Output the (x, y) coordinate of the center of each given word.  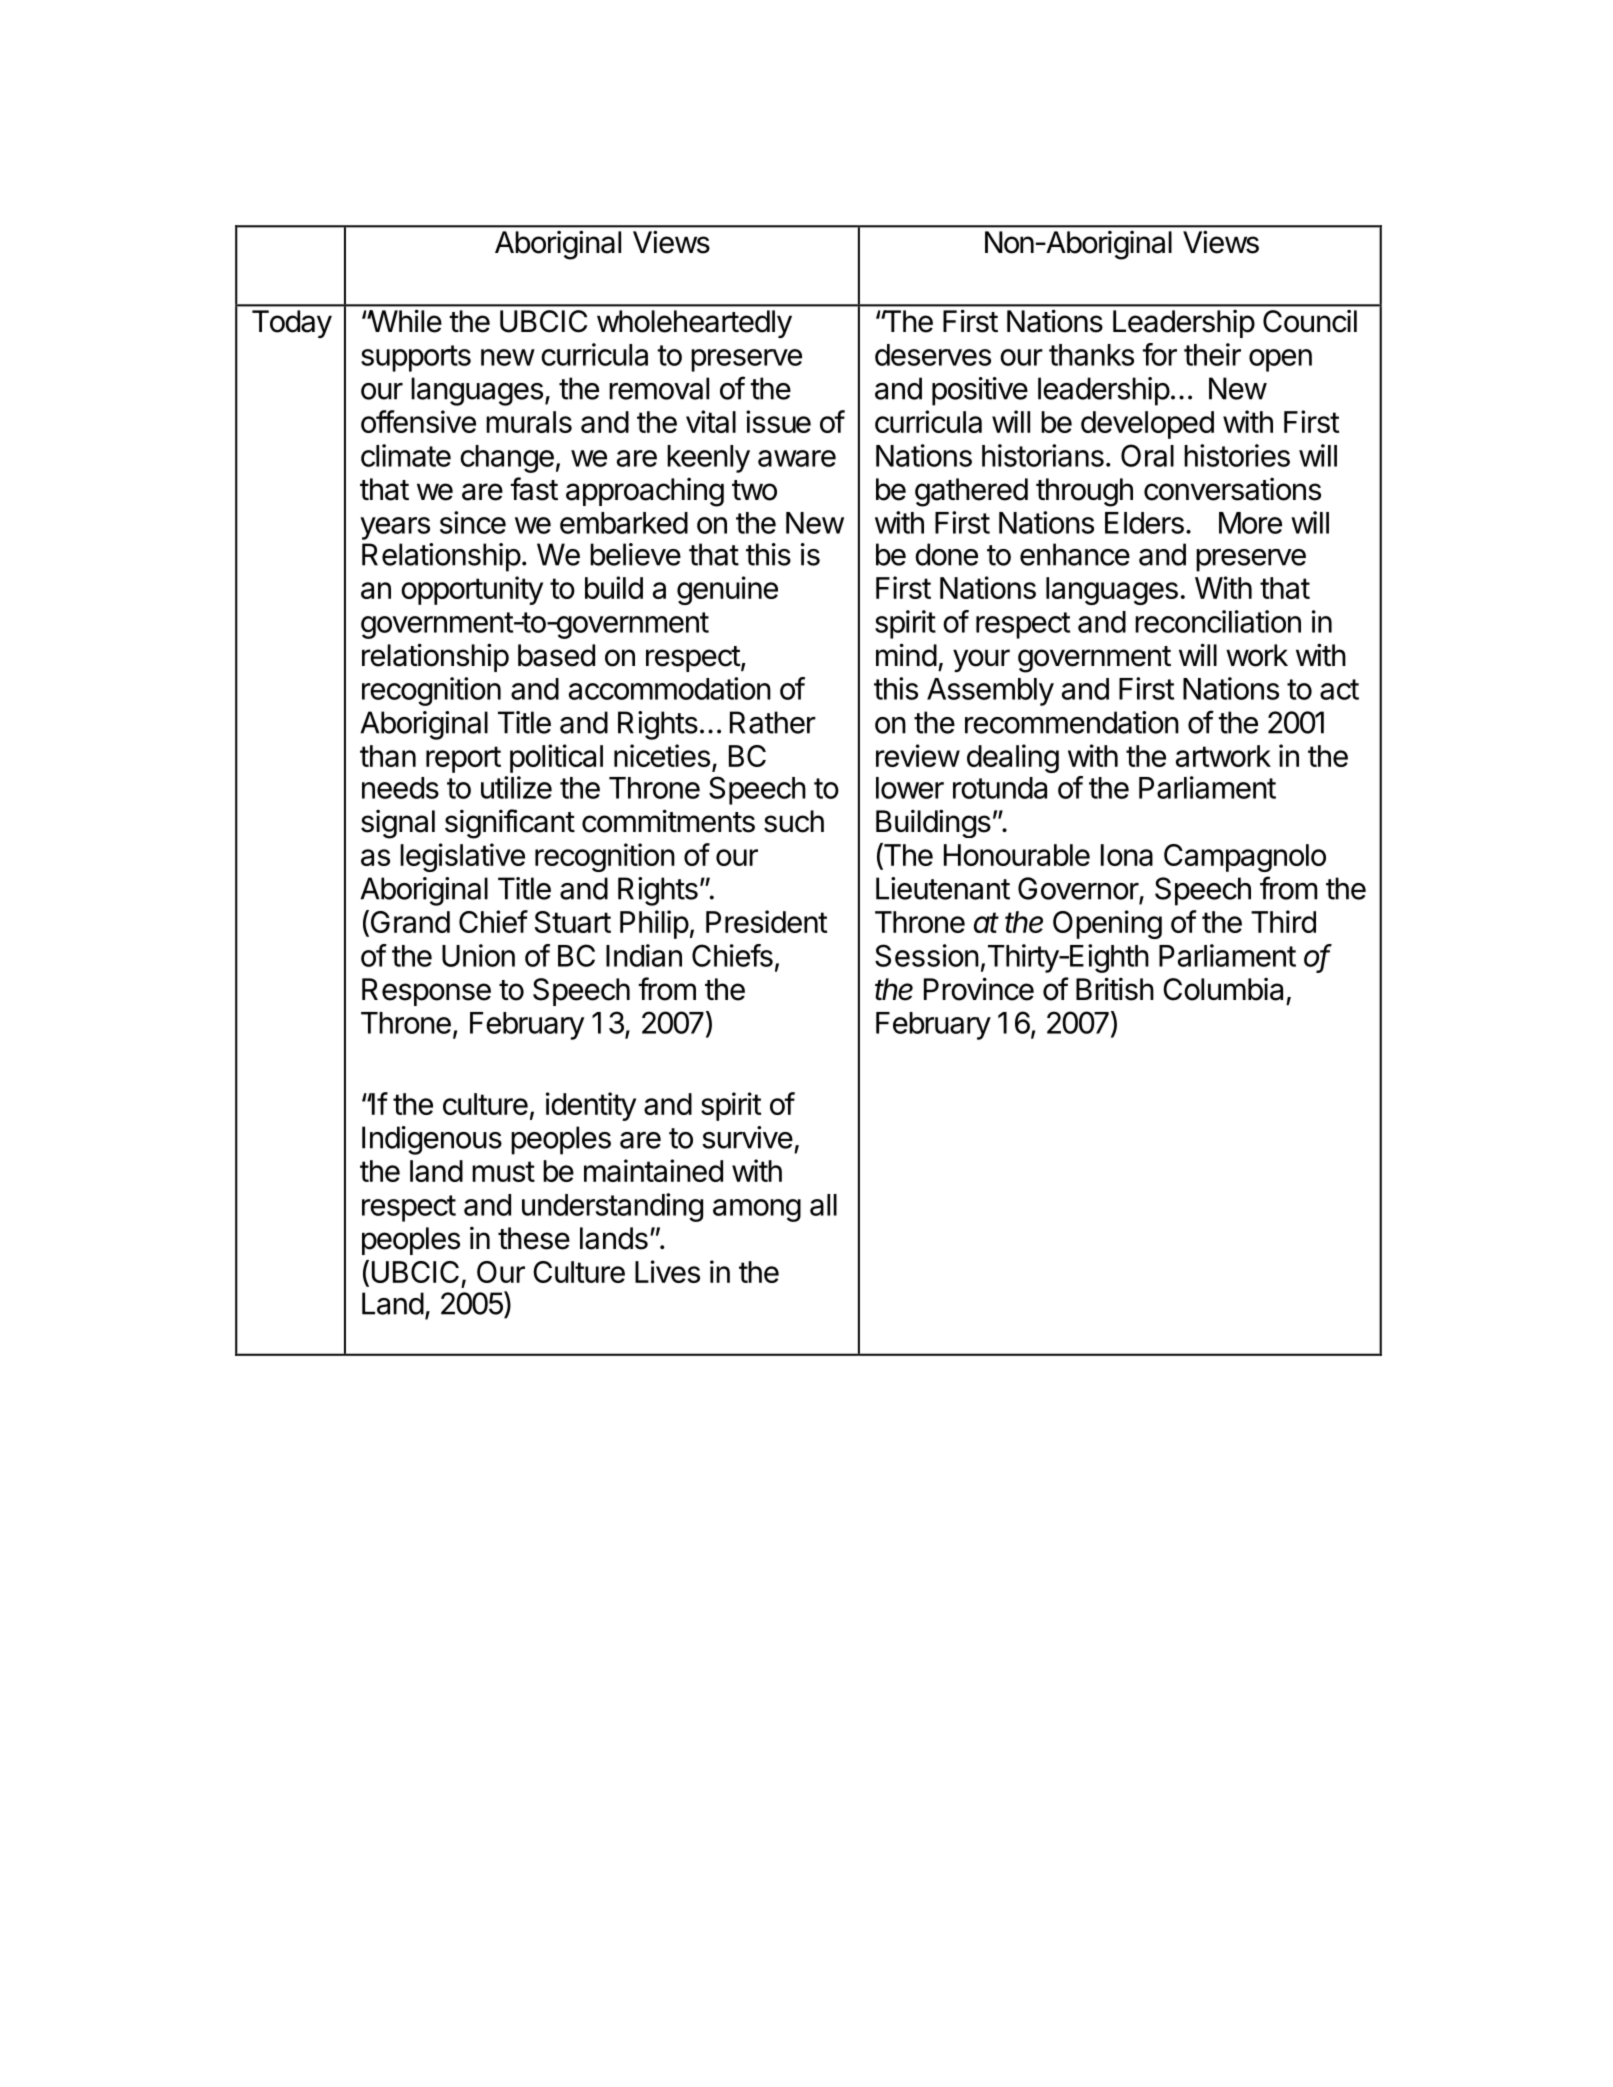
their (1212, 354)
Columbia (1223, 989)
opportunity (472, 590)
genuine (727, 590)
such (794, 821)
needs (400, 788)
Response (426, 992)
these (534, 1238)
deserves (933, 355)
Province (979, 989)
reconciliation (1218, 621)
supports (416, 358)
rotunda (1000, 788)
